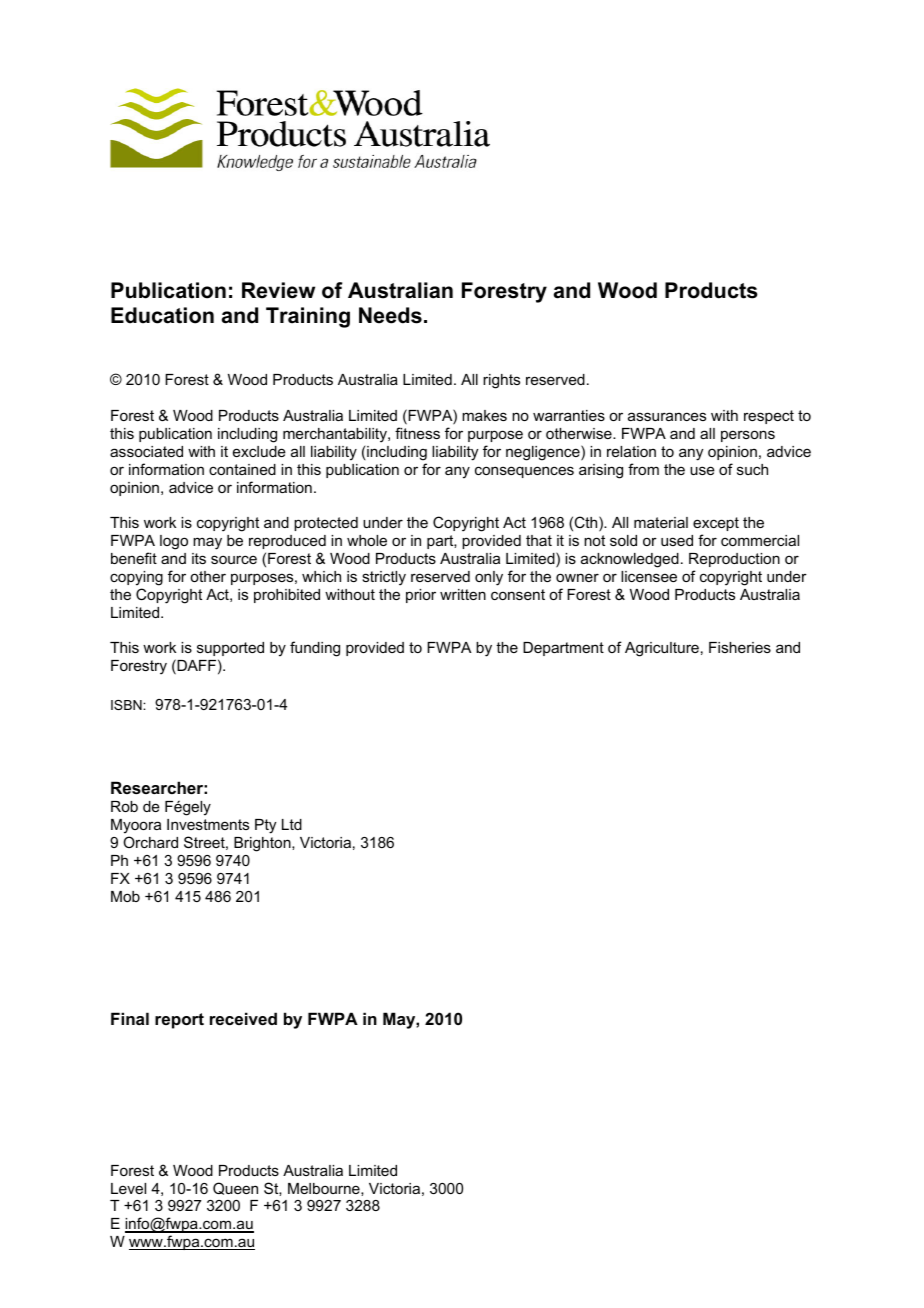 The width and height of the screenshot is (924, 1308). Describe the element at coordinates (127, 705) in the screenshot. I see `ISBN` at that location.
